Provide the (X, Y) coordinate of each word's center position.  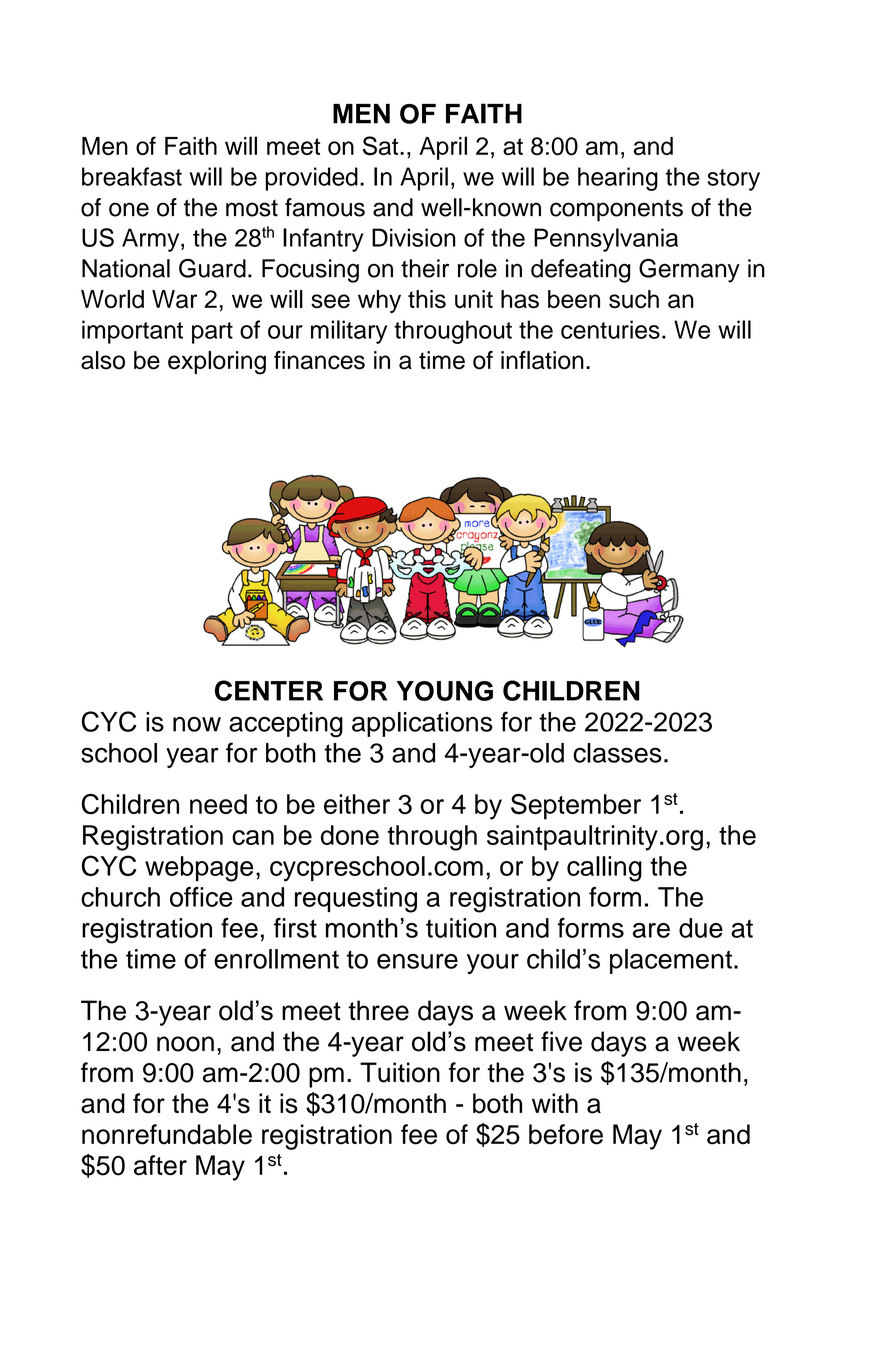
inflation (542, 360)
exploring (217, 363)
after (160, 1165)
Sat (382, 146)
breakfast (132, 176)
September (576, 807)
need (218, 804)
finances (319, 360)
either (357, 804)
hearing (618, 179)
